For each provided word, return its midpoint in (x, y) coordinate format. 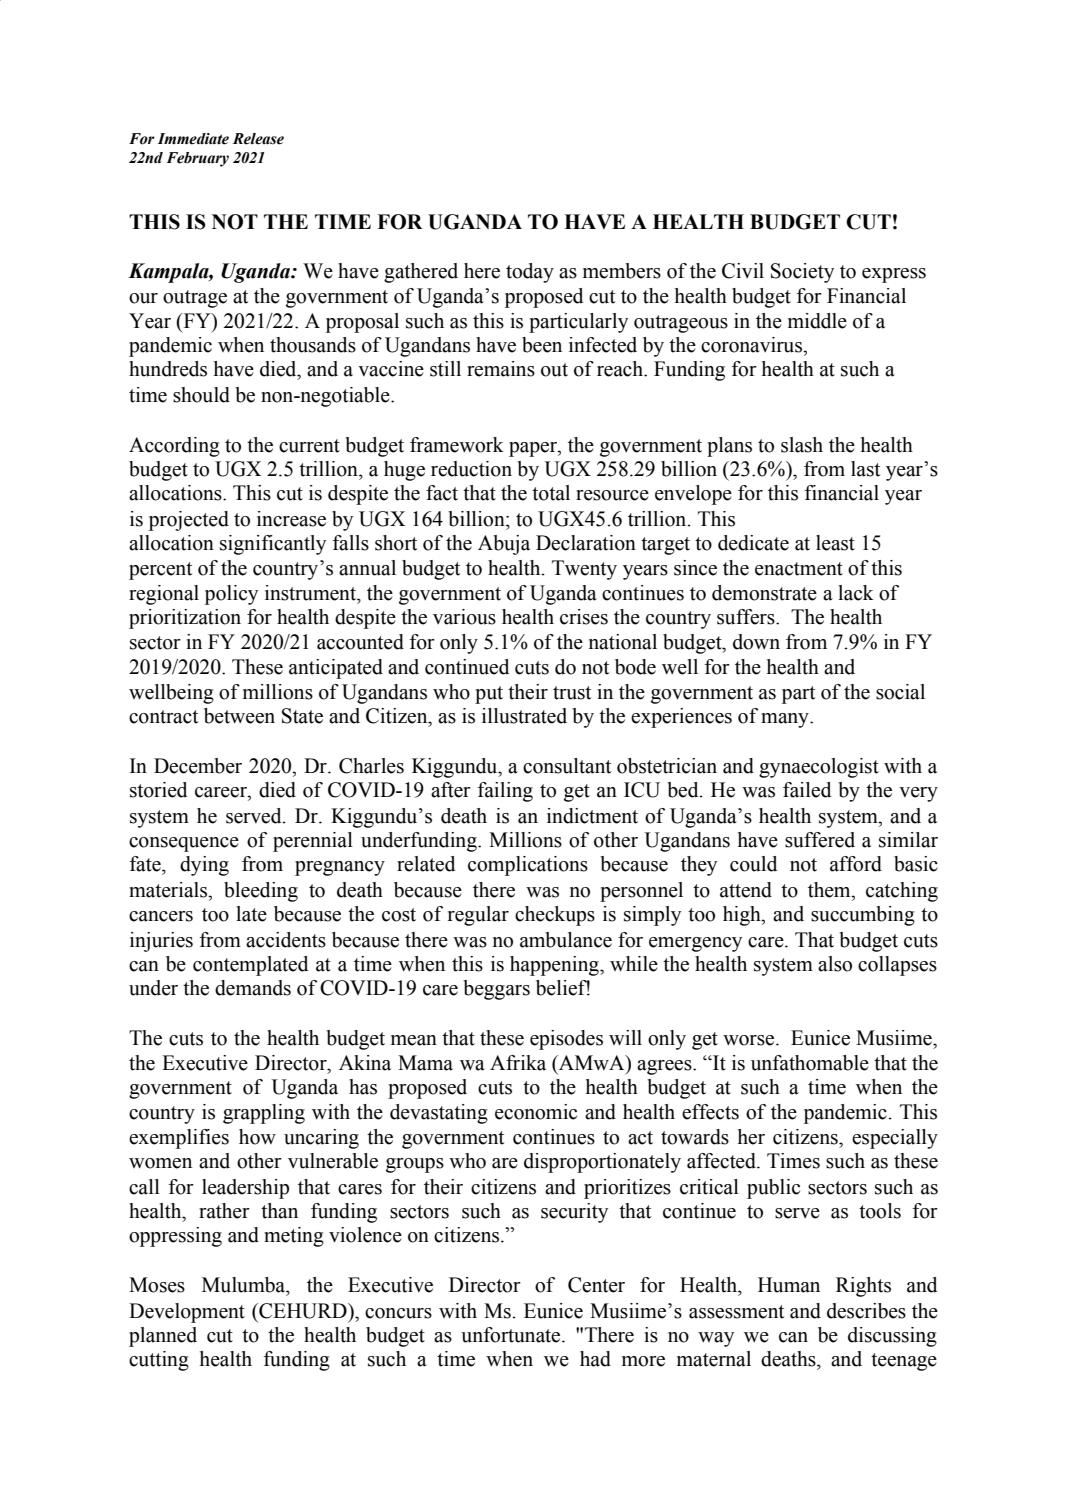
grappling (264, 1114)
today (530, 273)
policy (231, 595)
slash (802, 445)
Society (802, 273)
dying (204, 866)
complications (528, 866)
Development (187, 1313)
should (201, 395)
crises (584, 617)
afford (856, 864)
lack (856, 593)
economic (536, 1112)
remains (501, 369)
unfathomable (810, 1063)
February (197, 159)
